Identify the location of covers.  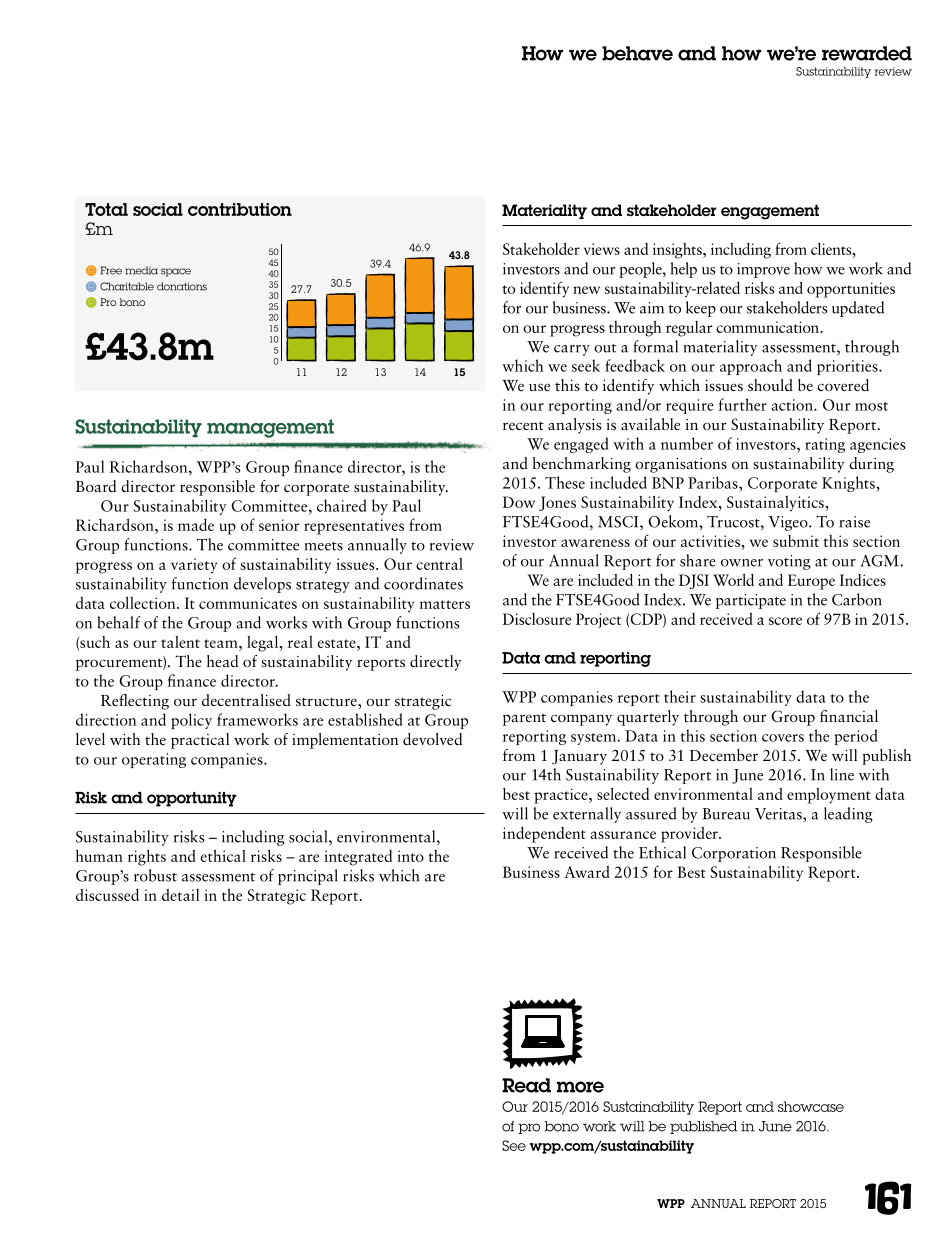
(783, 738).
